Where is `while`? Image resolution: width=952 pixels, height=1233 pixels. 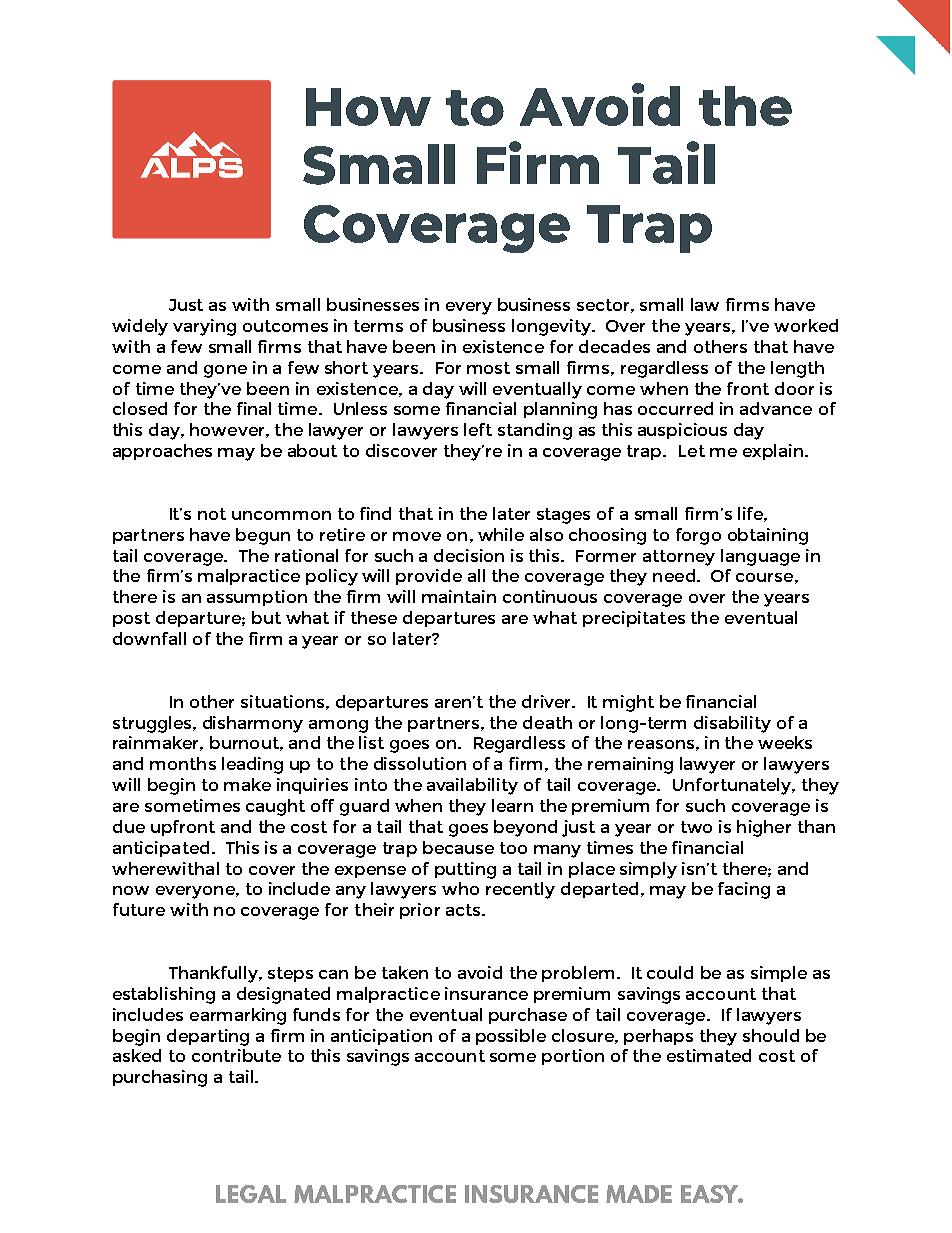
while is located at coordinates (501, 534).
